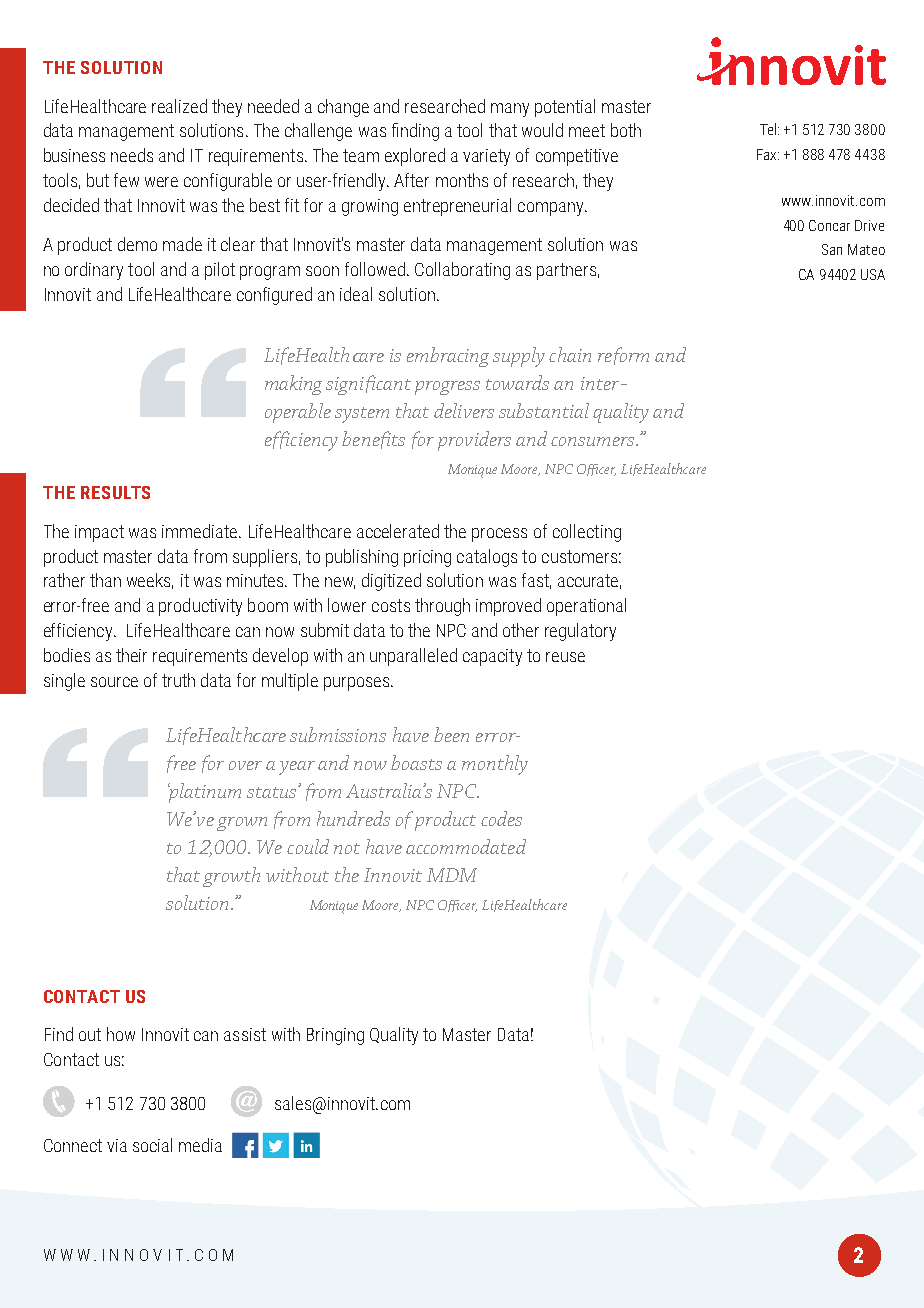 Image resolution: width=924 pixels, height=1308 pixels. Describe the element at coordinates (769, 129) in the screenshot. I see `Tel` at that location.
